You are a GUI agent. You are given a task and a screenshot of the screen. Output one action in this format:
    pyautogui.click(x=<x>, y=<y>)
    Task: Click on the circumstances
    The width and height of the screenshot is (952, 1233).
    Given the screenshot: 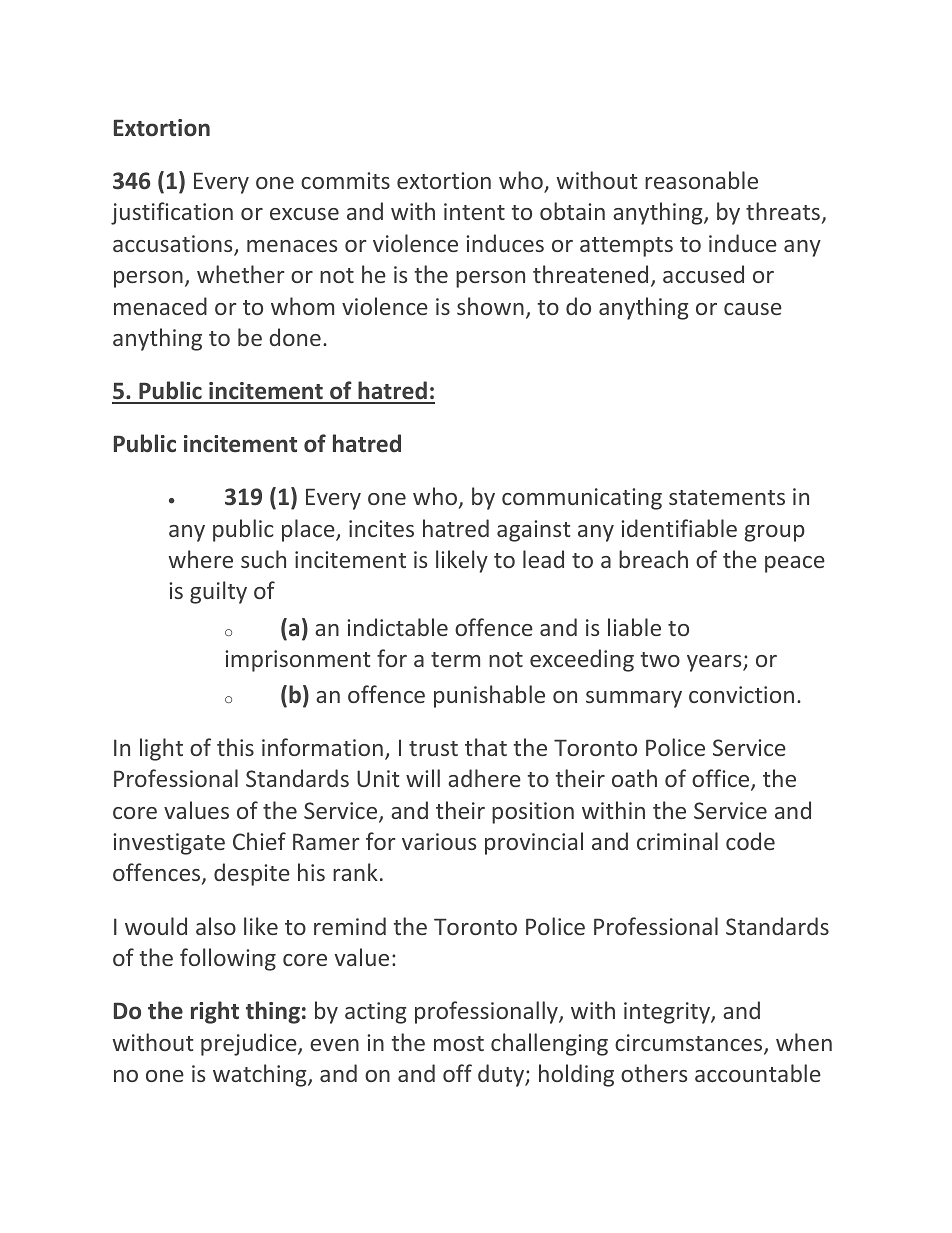 What is the action you would take?
    pyautogui.click(x=690, y=1044)
